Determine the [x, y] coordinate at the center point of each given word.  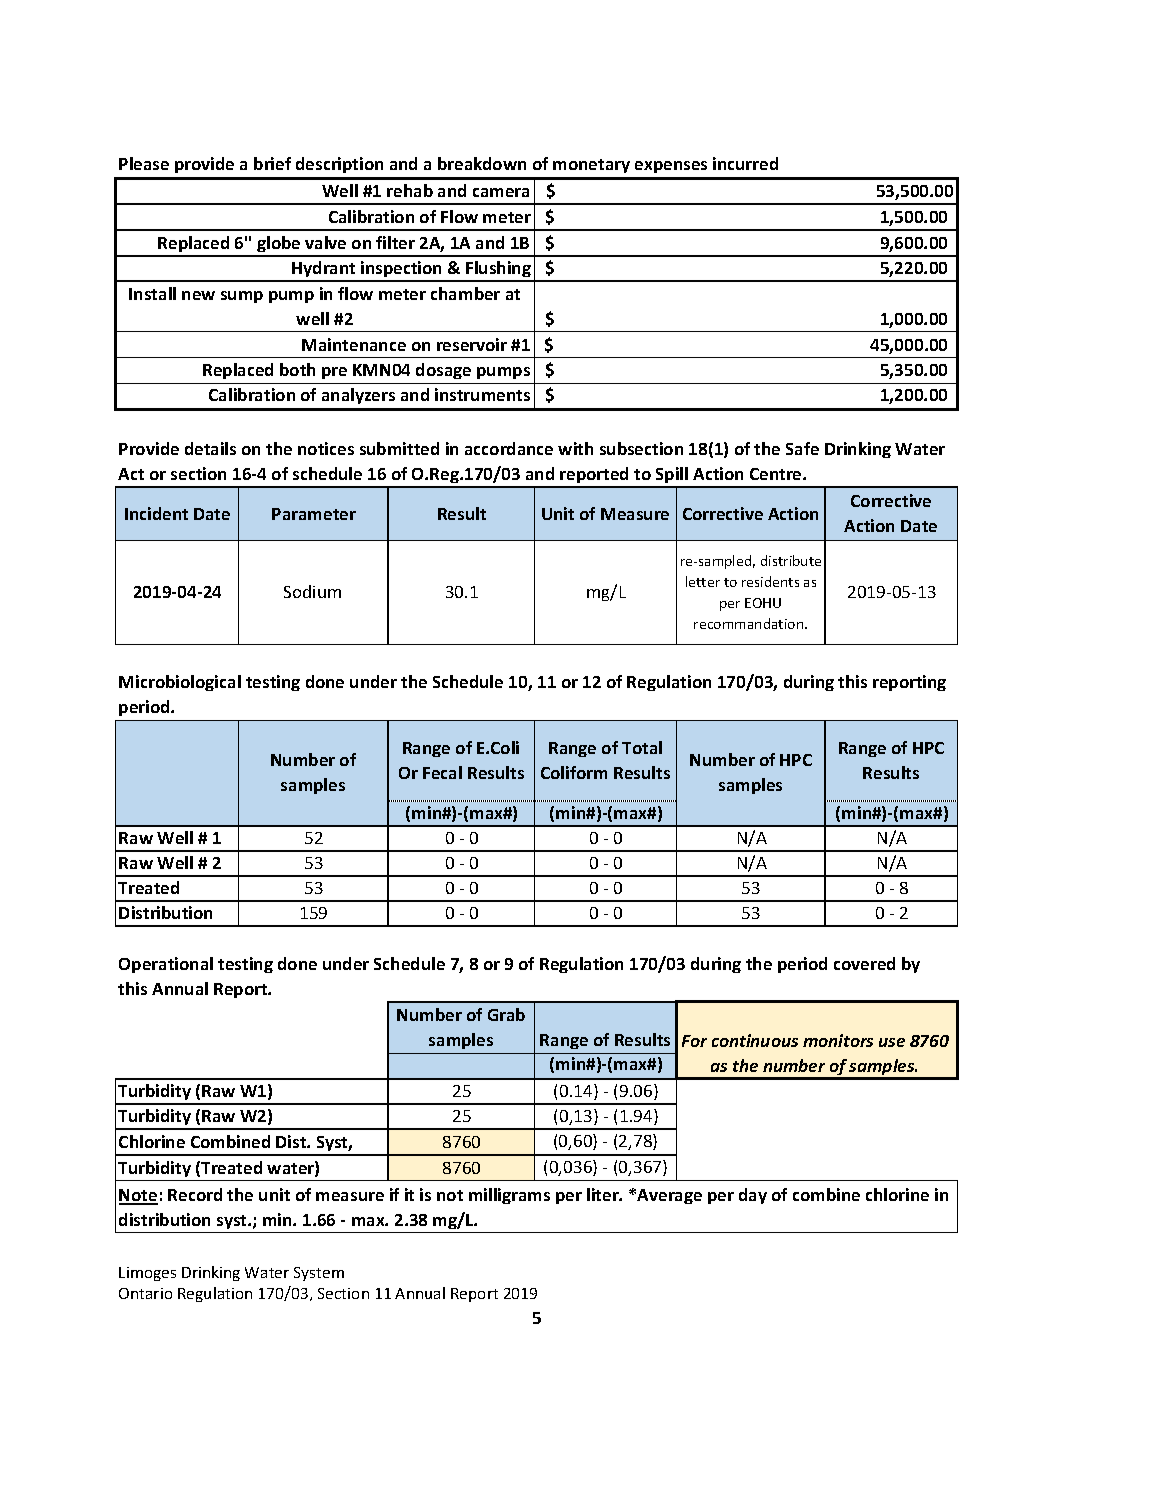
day [753, 1196]
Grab [506, 1014]
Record [195, 1194]
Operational [166, 965]
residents [770, 581]
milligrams [509, 1196]
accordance [509, 448]
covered [864, 963]
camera [501, 192]
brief [272, 163]
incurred [745, 163]
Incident [156, 513]
